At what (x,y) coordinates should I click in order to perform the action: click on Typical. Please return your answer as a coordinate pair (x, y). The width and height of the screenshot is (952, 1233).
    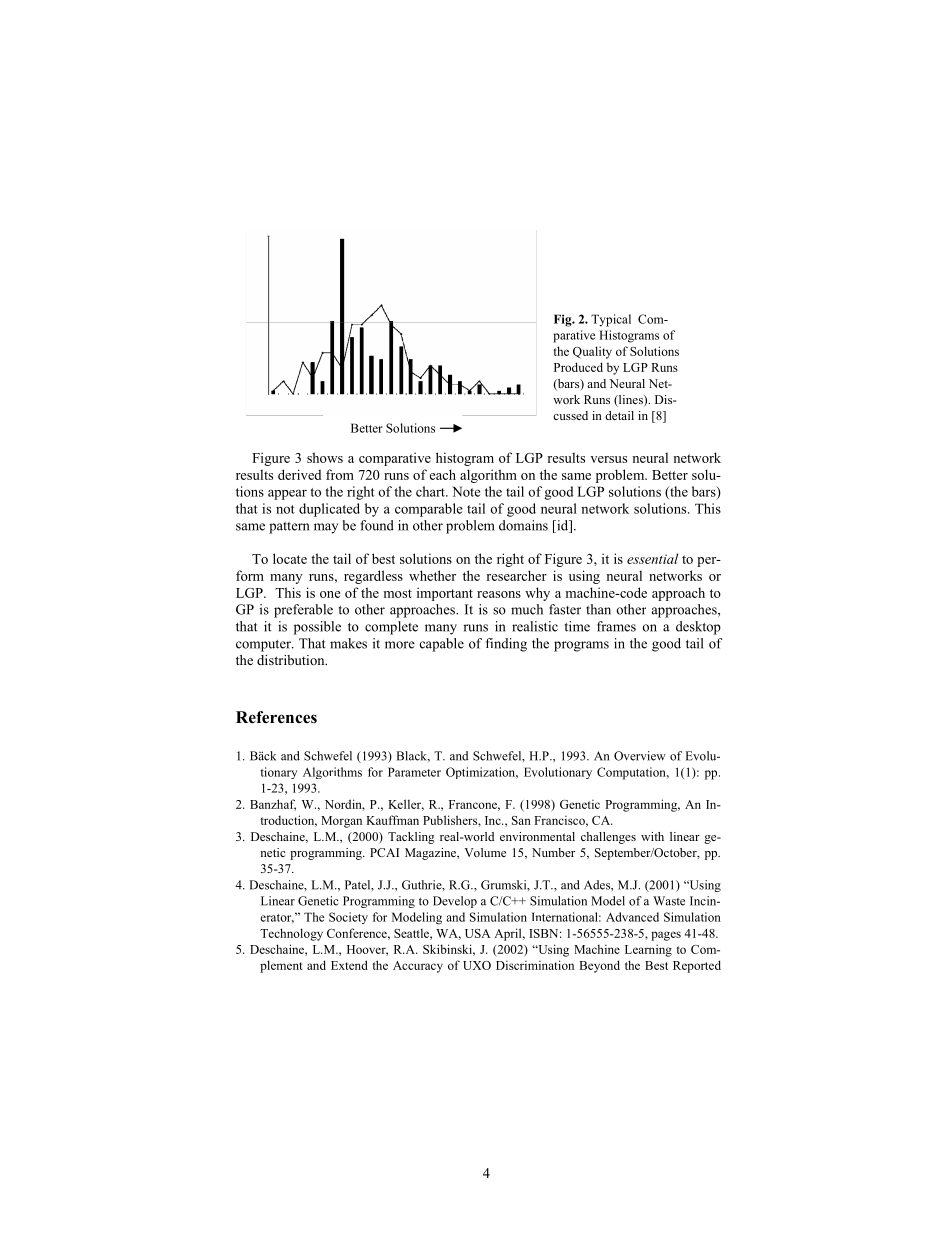
    Looking at the image, I should click on (611, 320).
